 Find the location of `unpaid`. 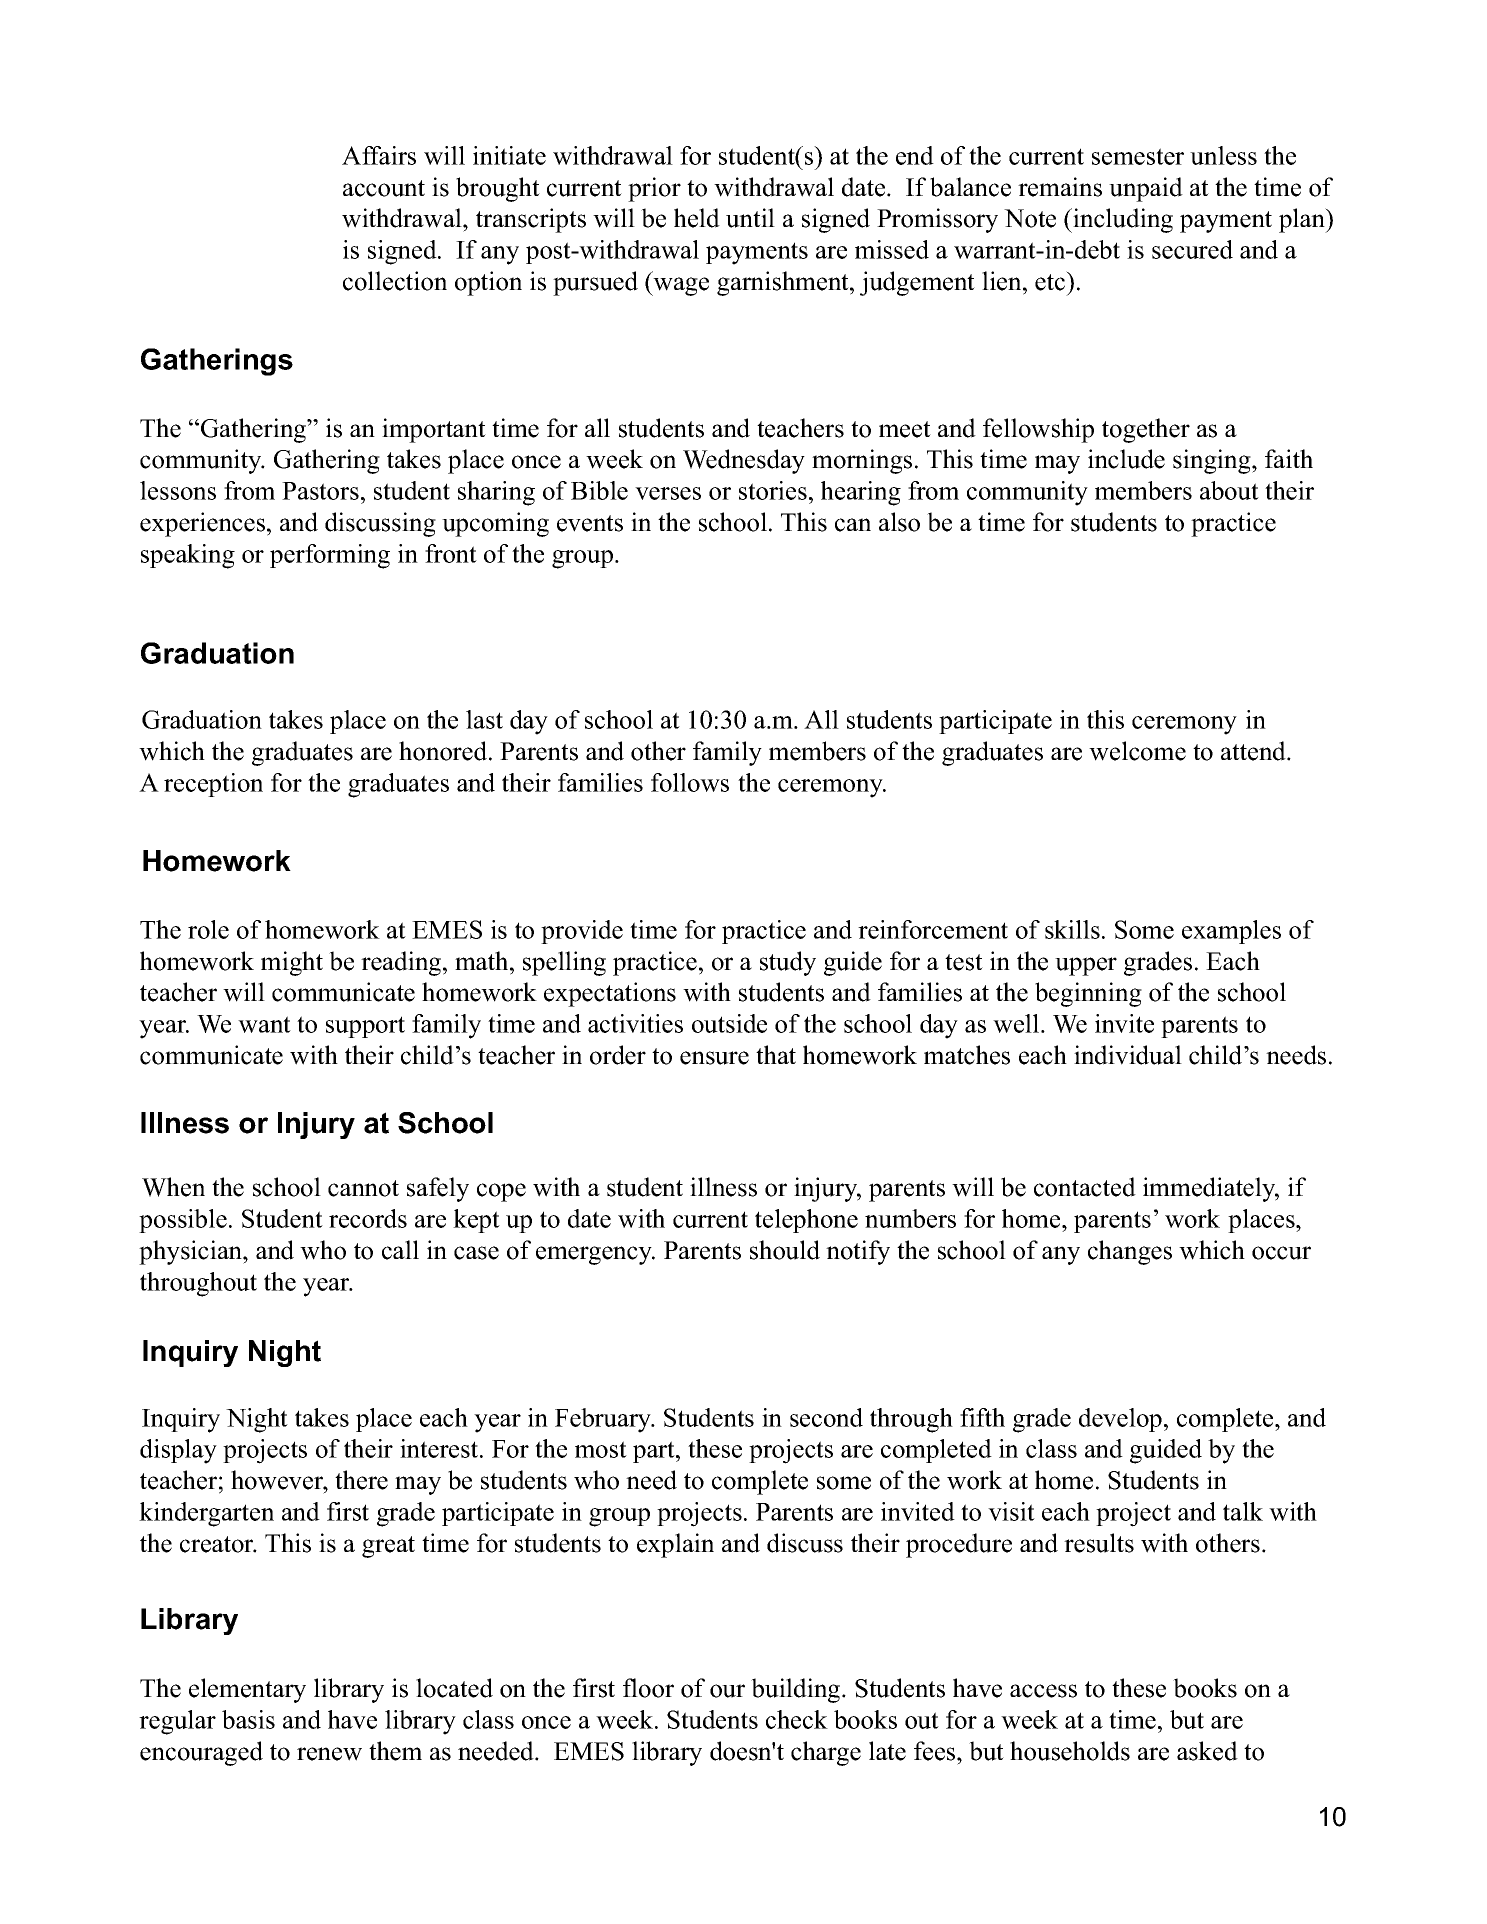

unpaid is located at coordinates (1146, 189).
